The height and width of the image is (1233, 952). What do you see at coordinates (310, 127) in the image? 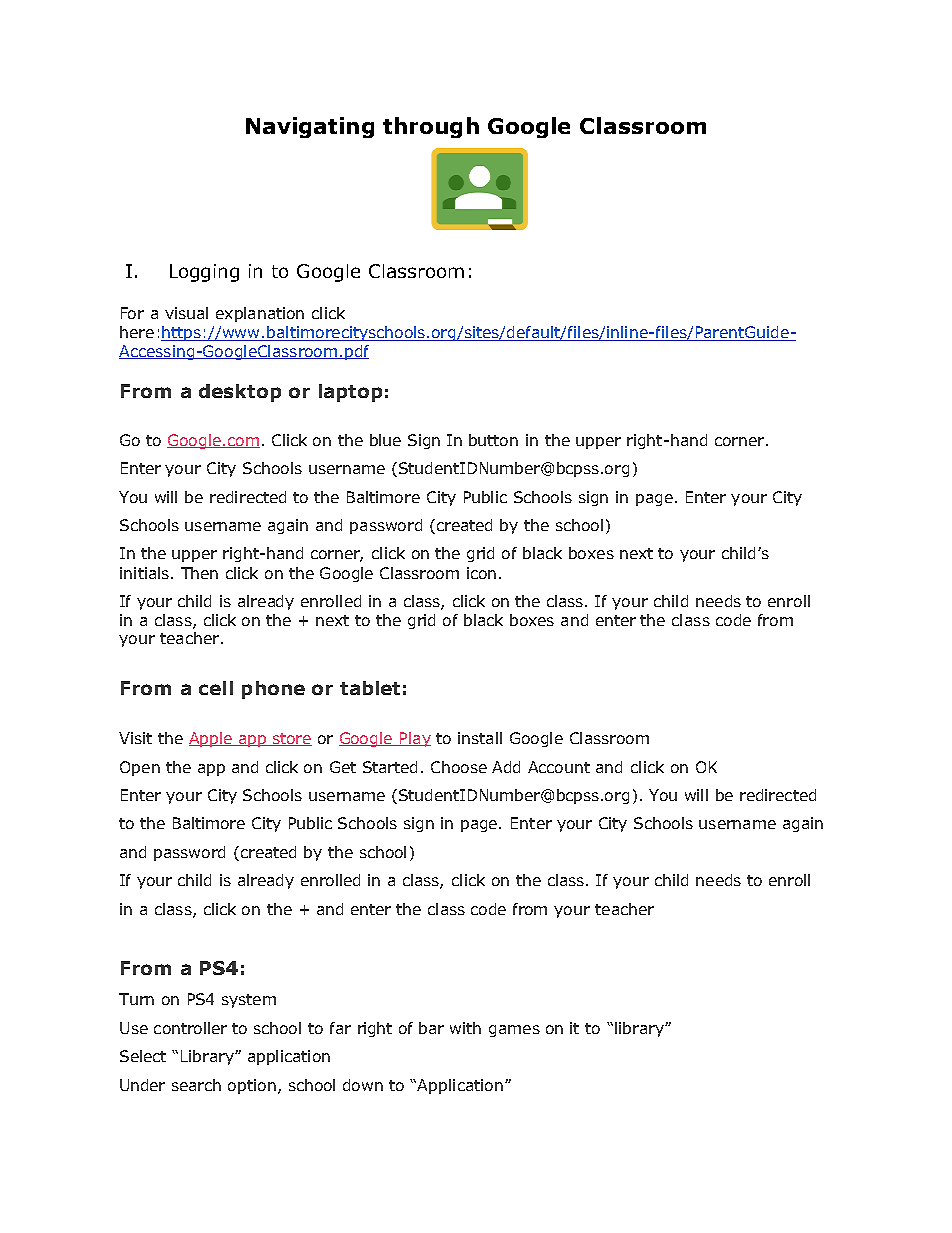
I see `Navigating` at bounding box center [310, 127].
